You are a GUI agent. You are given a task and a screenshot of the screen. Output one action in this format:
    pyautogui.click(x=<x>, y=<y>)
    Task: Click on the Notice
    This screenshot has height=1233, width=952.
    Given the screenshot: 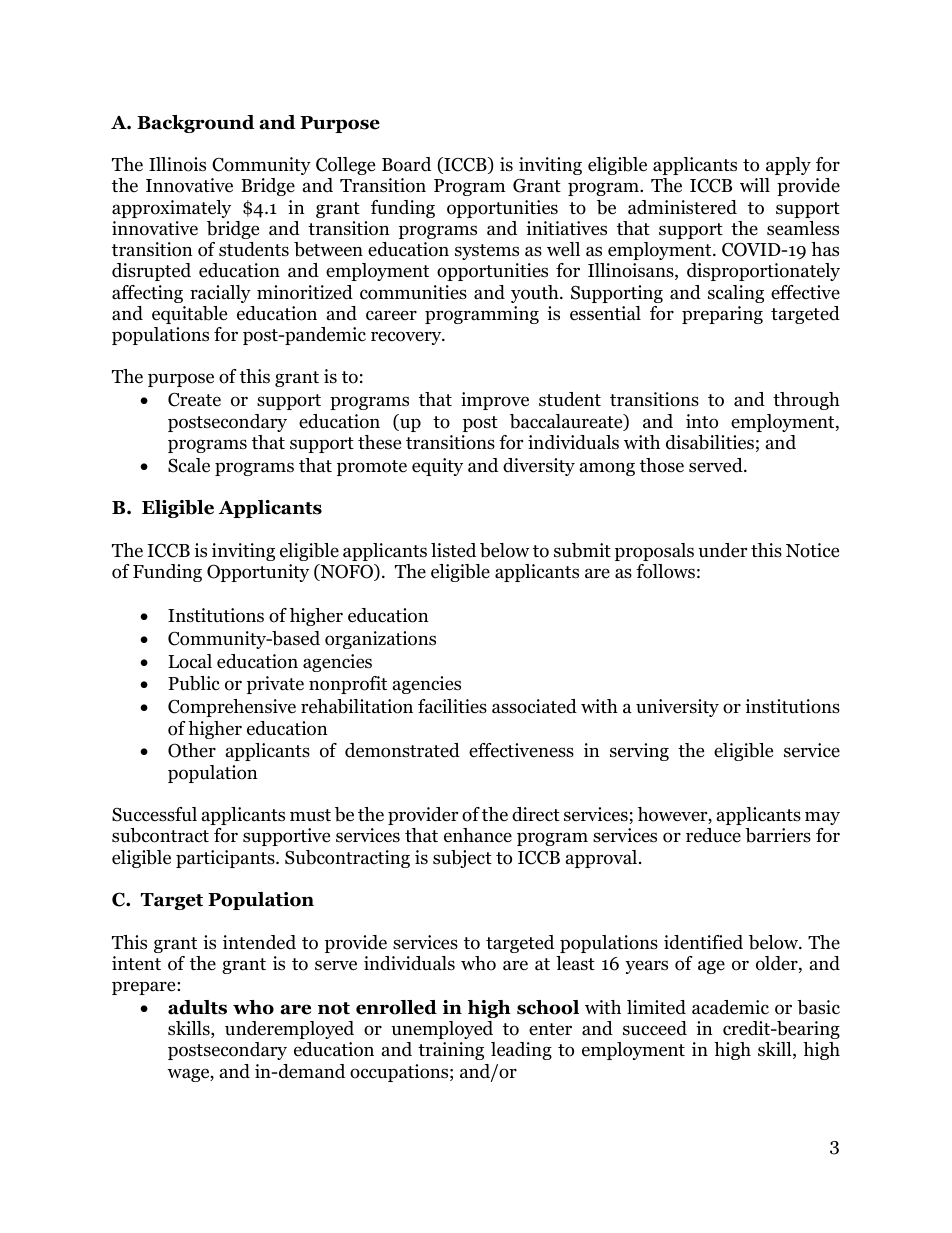 What is the action you would take?
    pyautogui.click(x=812, y=550)
